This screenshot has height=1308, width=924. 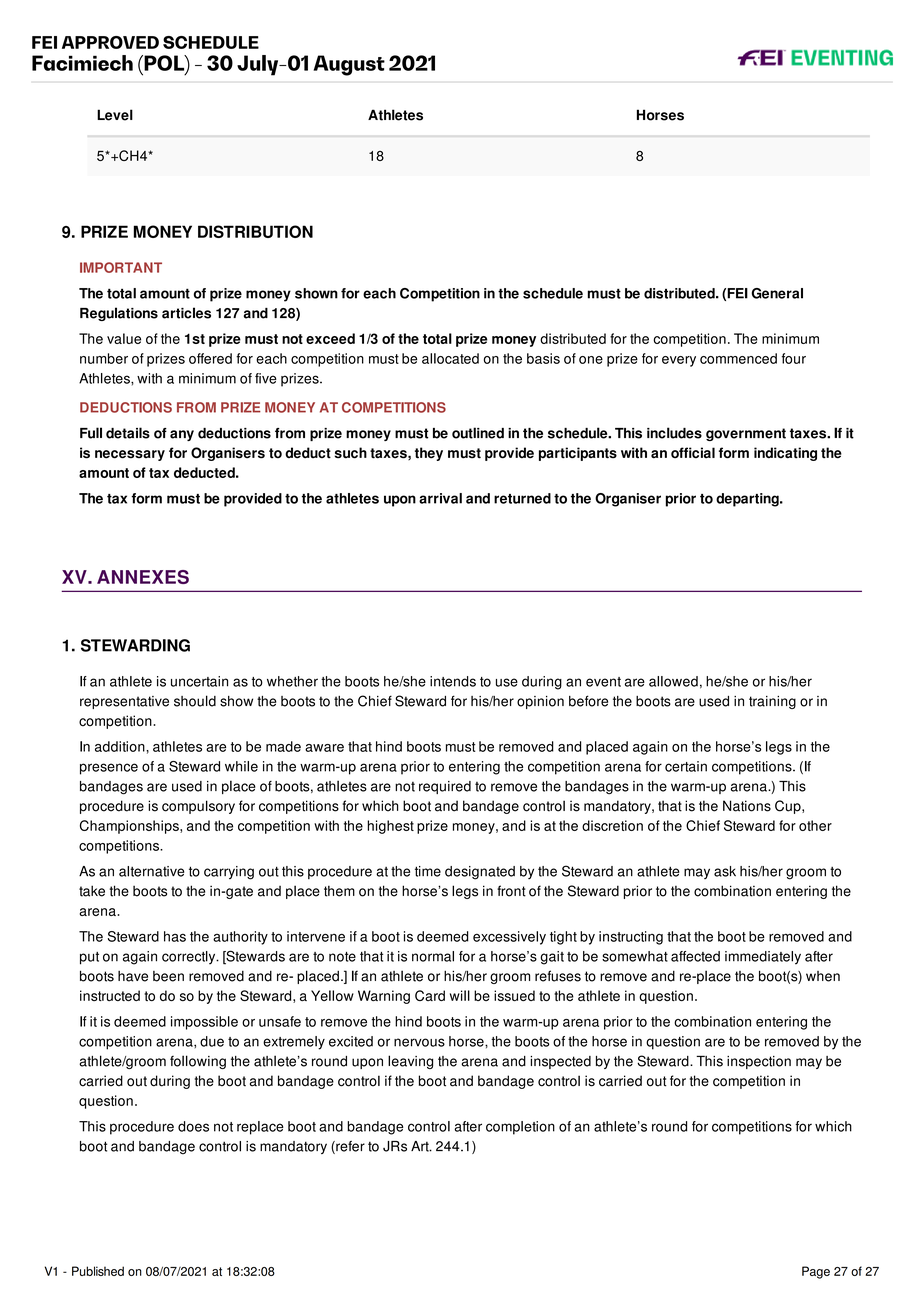 I want to click on Published, so click(x=98, y=1271).
